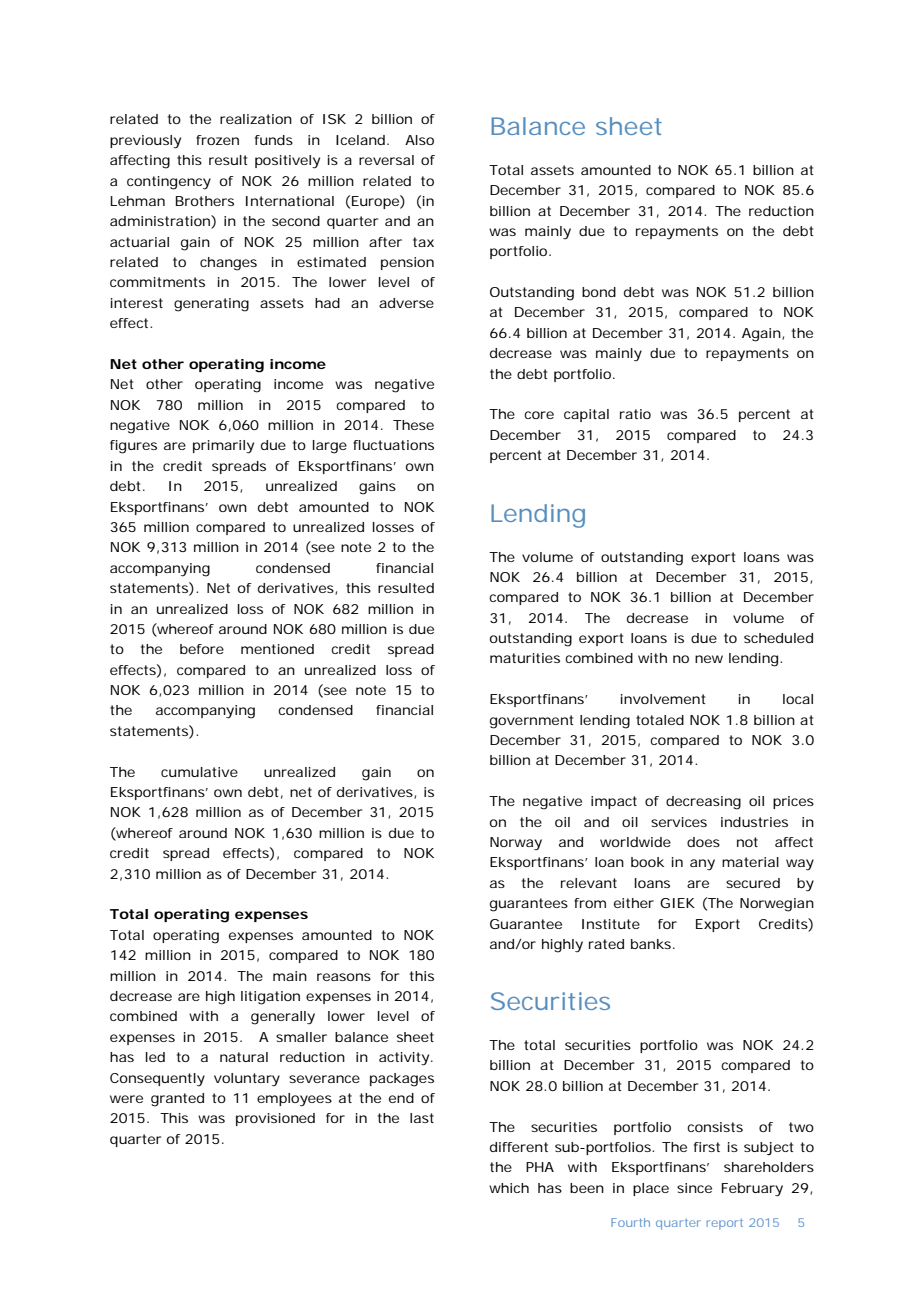  What do you see at coordinates (532, 722) in the screenshot?
I see `government` at bounding box center [532, 722].
